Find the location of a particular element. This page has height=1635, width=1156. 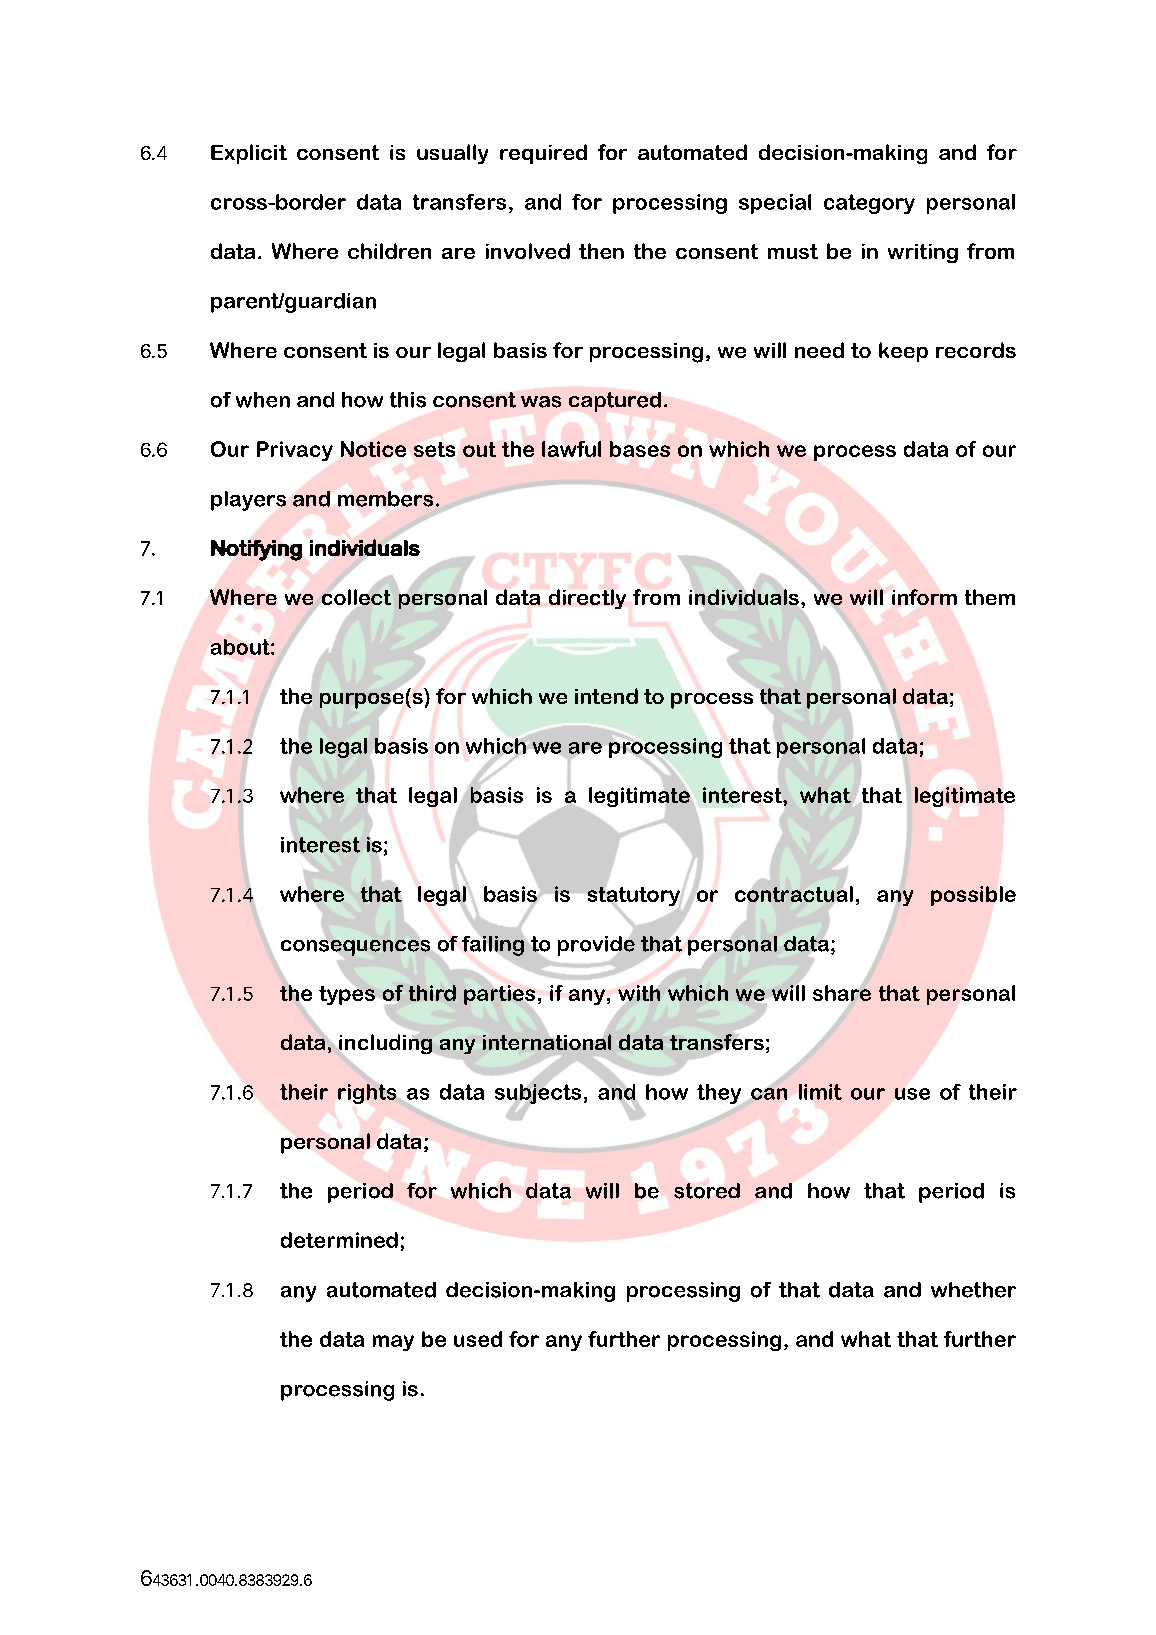

directly is located at coordinates (587, 599).
